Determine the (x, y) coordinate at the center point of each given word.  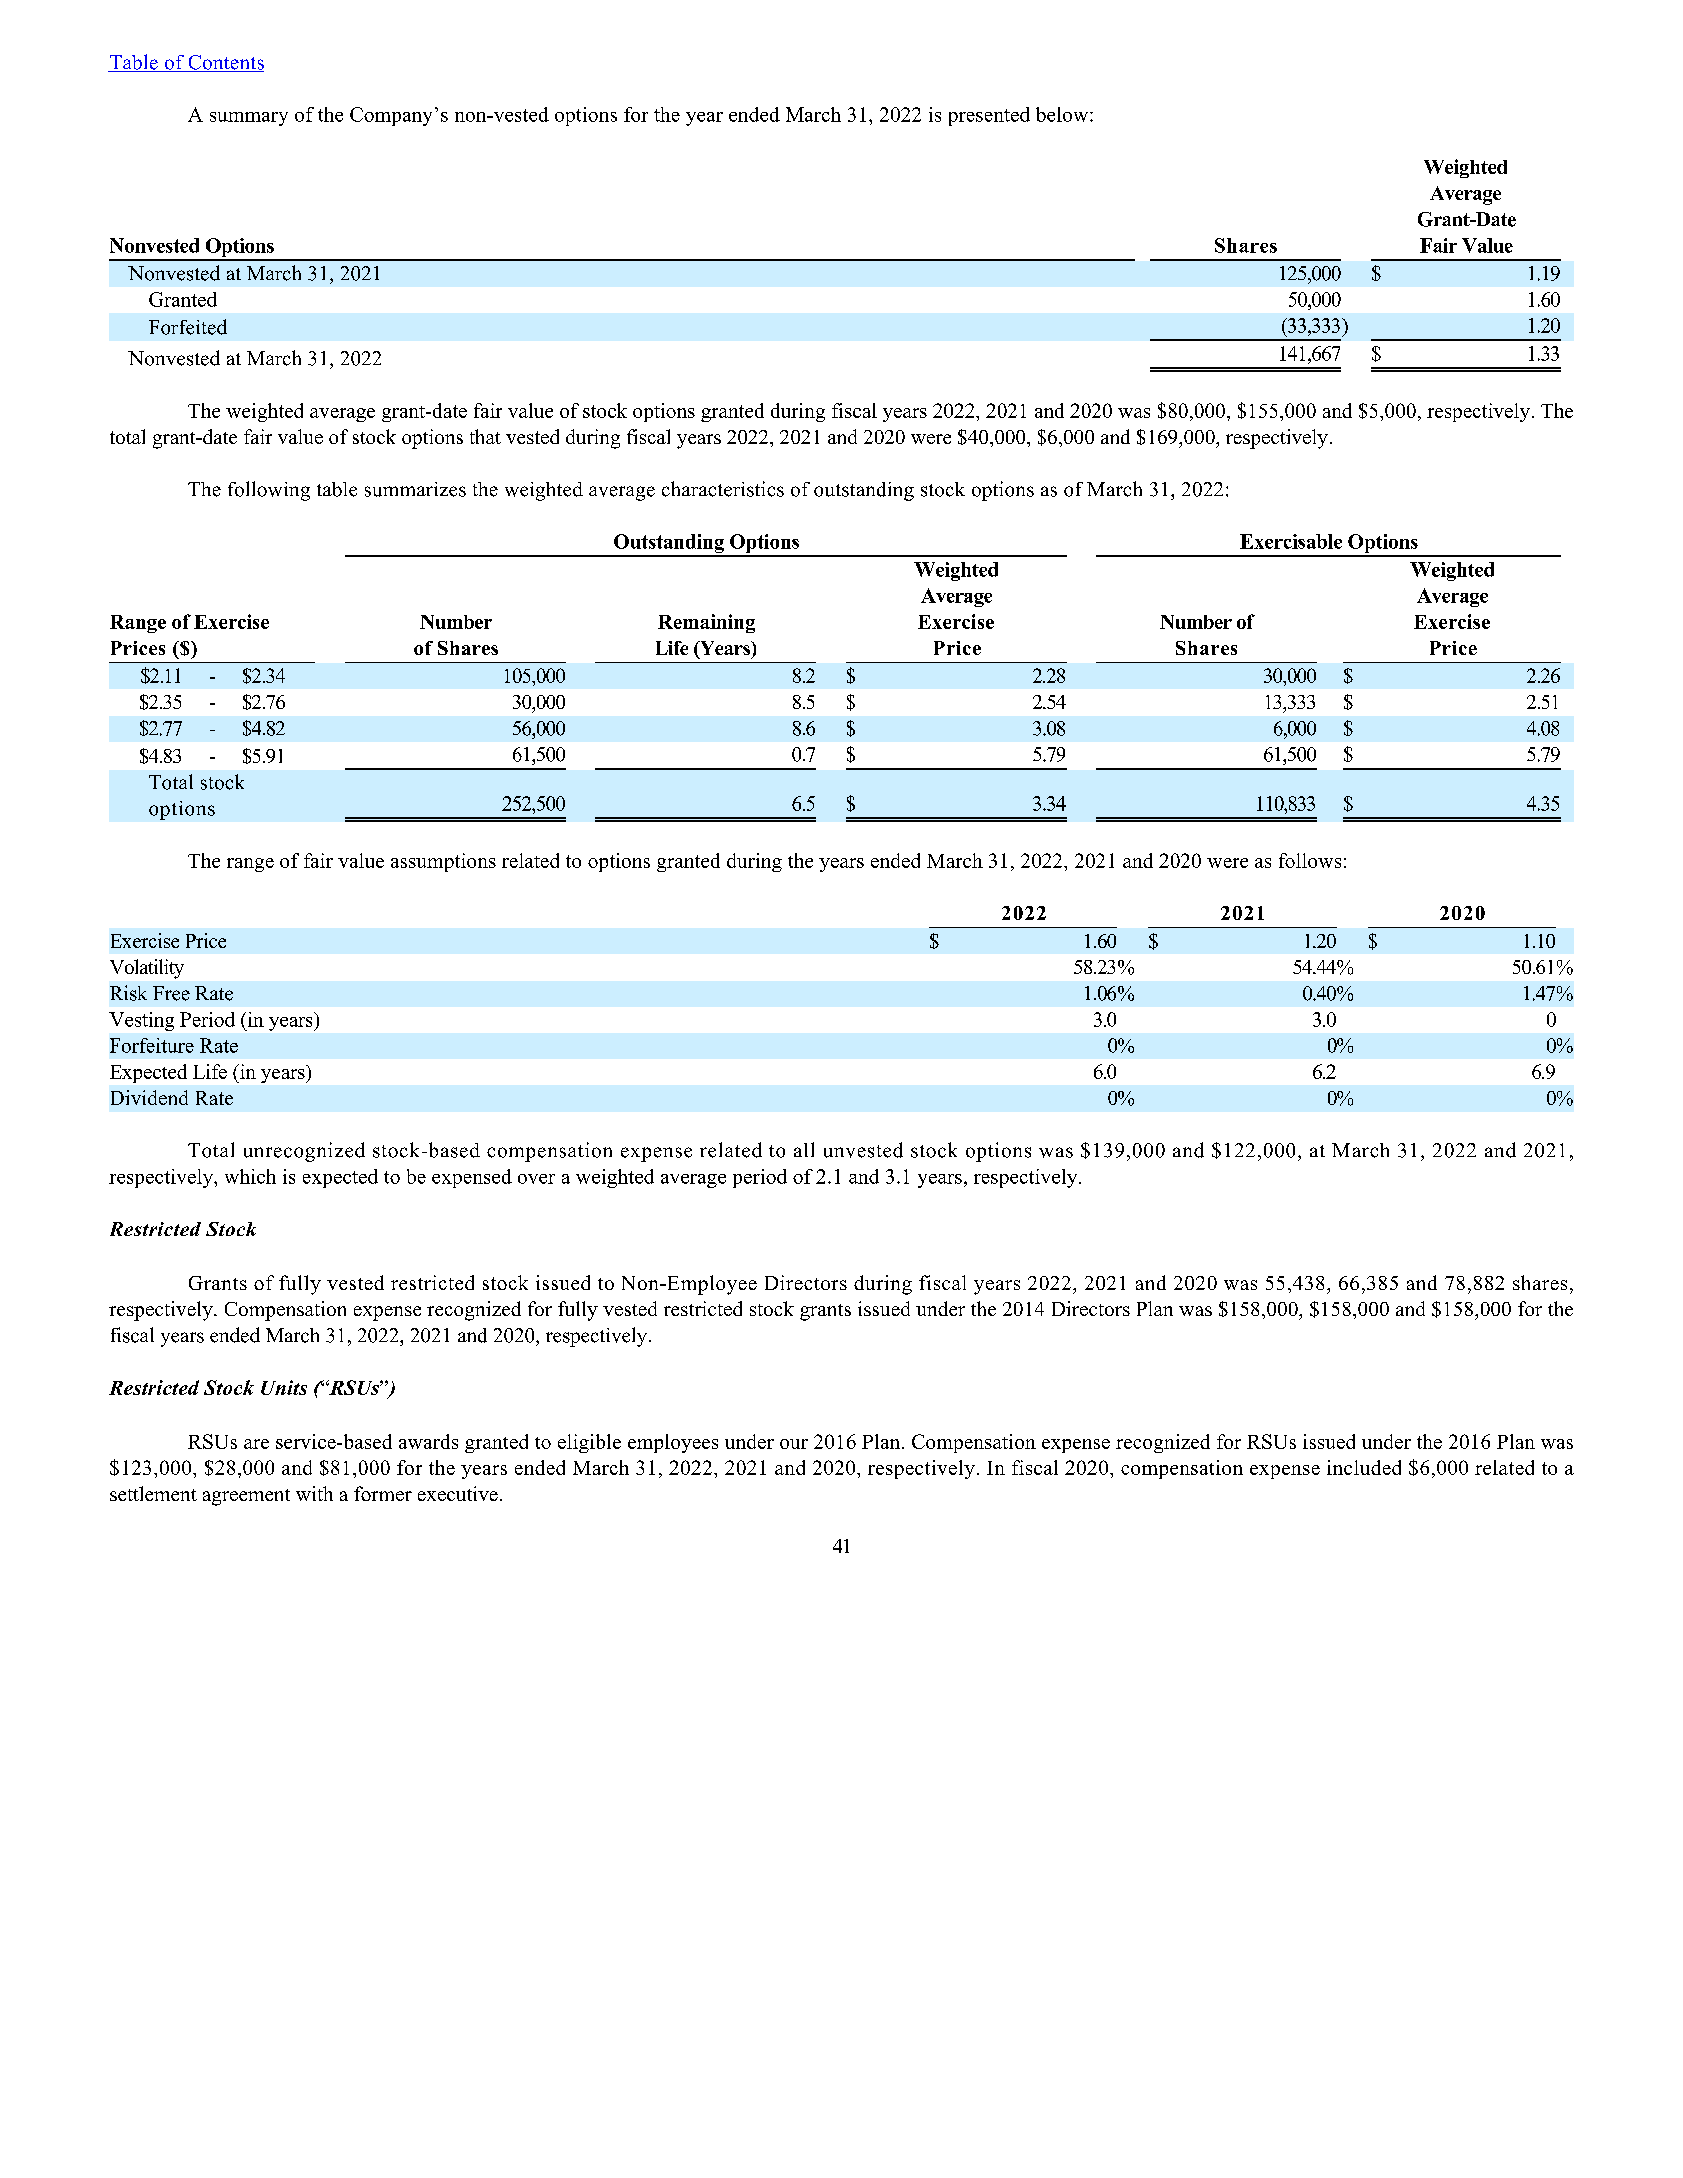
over (536, 1179)
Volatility (147, 969)
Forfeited (188, 327)
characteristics (723, 489)
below (1063, 114)
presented (989, 116)
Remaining (706, 623)
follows (1310, 860)
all (804, 1149)
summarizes (415, 489)
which (250, 1176)
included (1364, 1467)
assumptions (443, 862)
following (269, 491)
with (314, 1493)
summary (249, 119)
